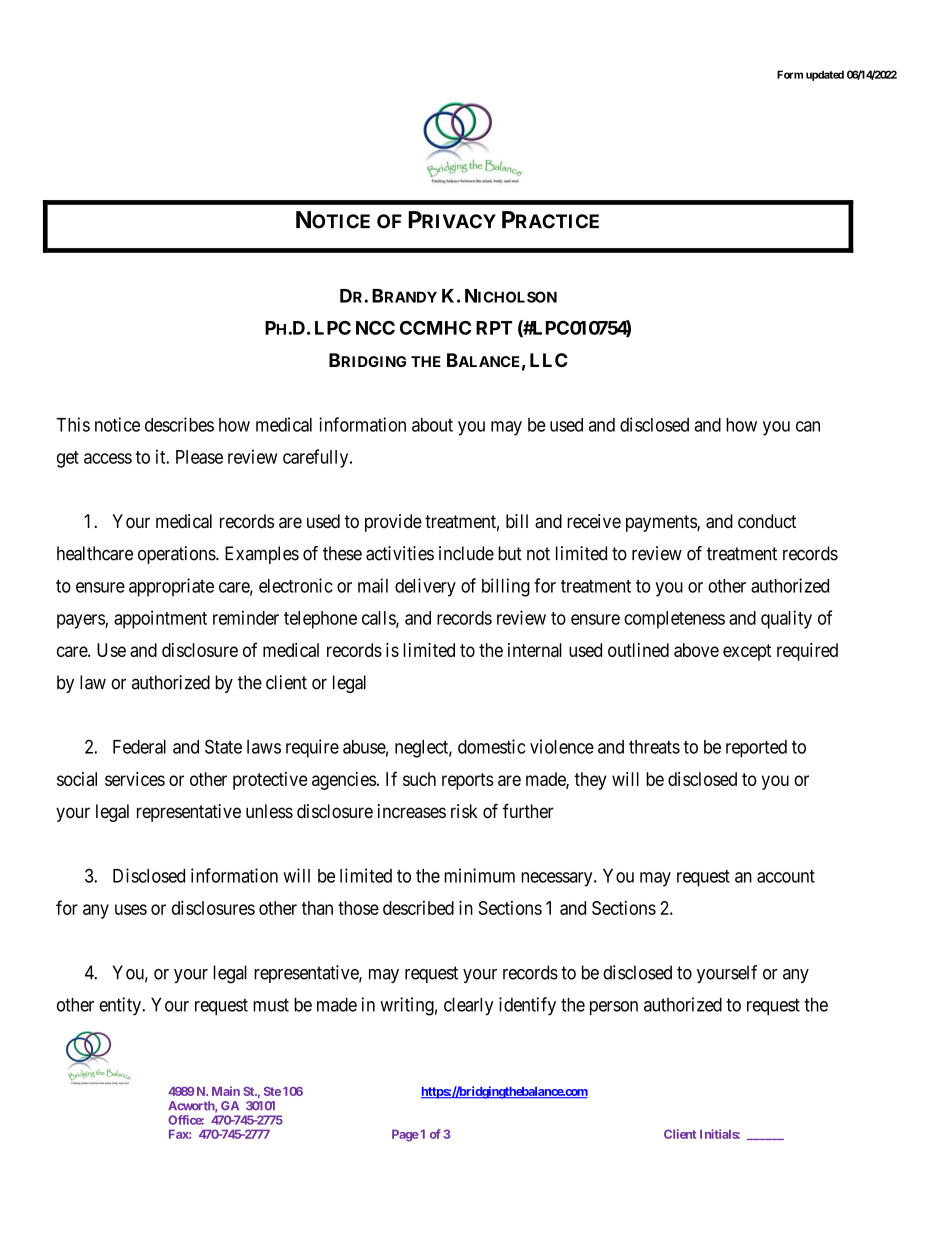 Image resolution: width=952 pixels, height=1233 pixels. Describe the element at coordinates (432, 425) in the image. I see `about` at that location.
